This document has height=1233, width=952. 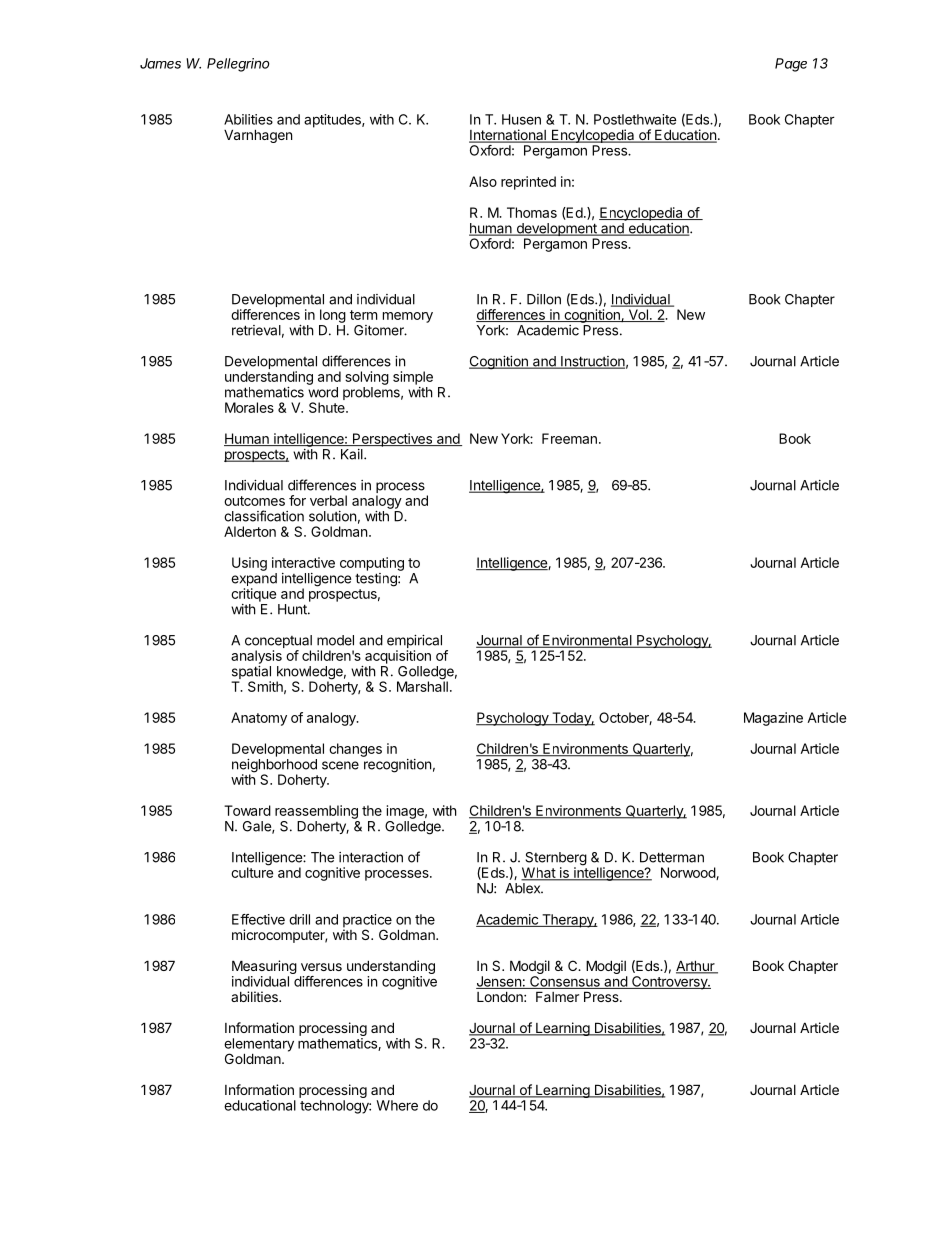 I want to click on Morales, so click(x=249, y=407).
